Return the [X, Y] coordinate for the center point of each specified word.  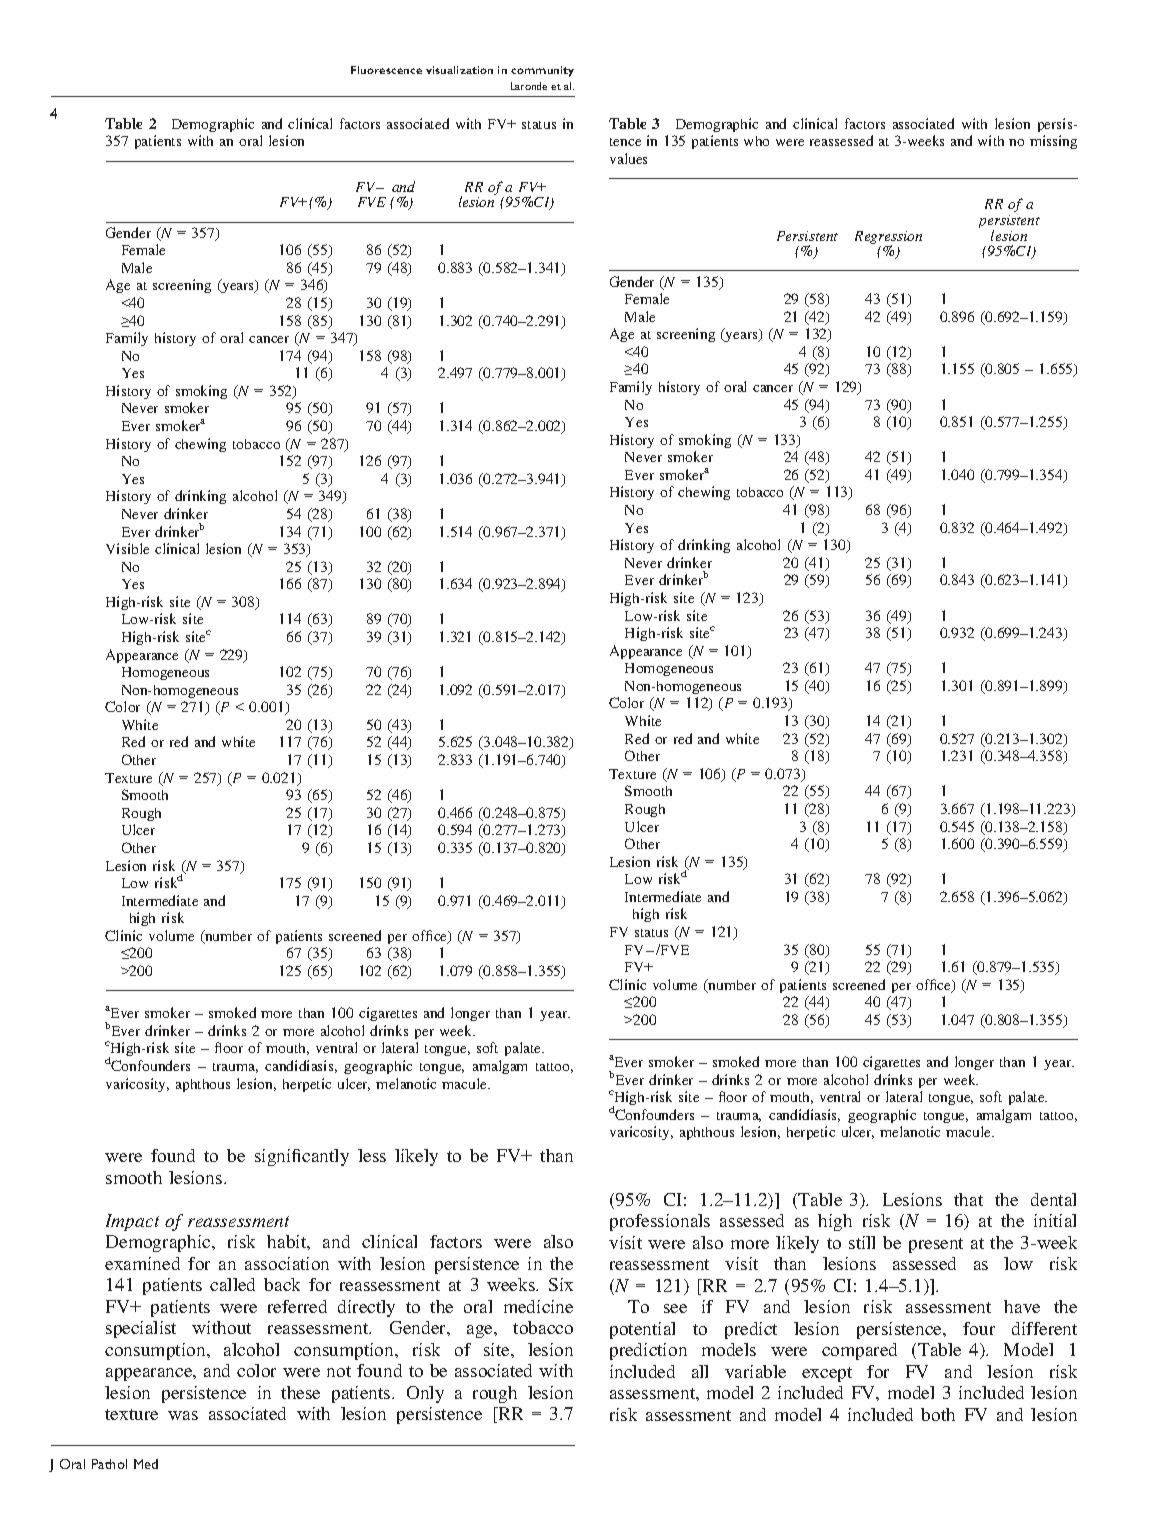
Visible [127, 548]
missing [1053, 142]
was [183, 1415]
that [968, 1199]
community [542, 71]
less [372, 1155]
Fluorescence [386, 70]
